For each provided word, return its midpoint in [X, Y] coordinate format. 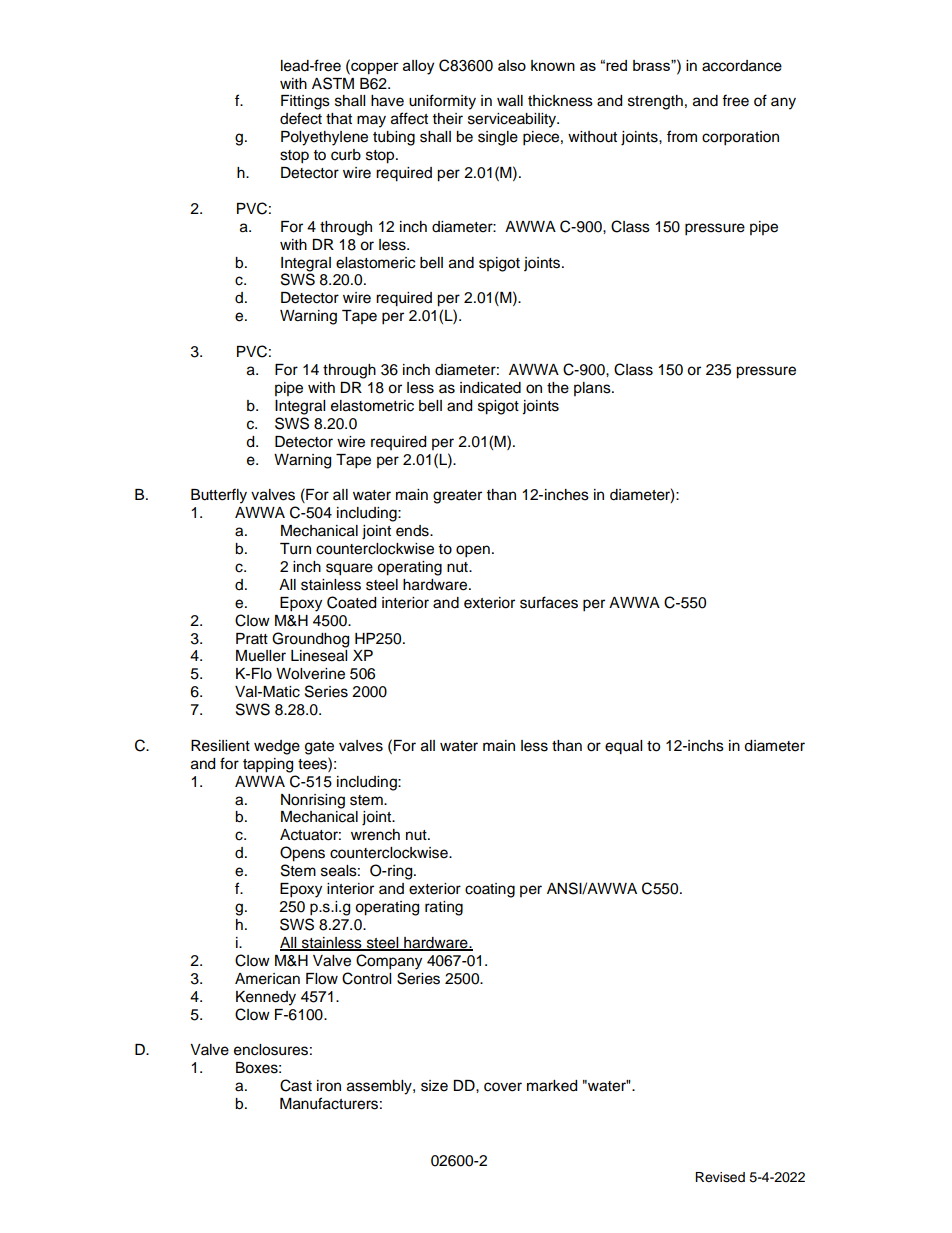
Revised [720, 1177]
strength [655, 102]
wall [510, 101]
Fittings [305, 102]
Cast [296, 1085]
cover [503, 1087]
